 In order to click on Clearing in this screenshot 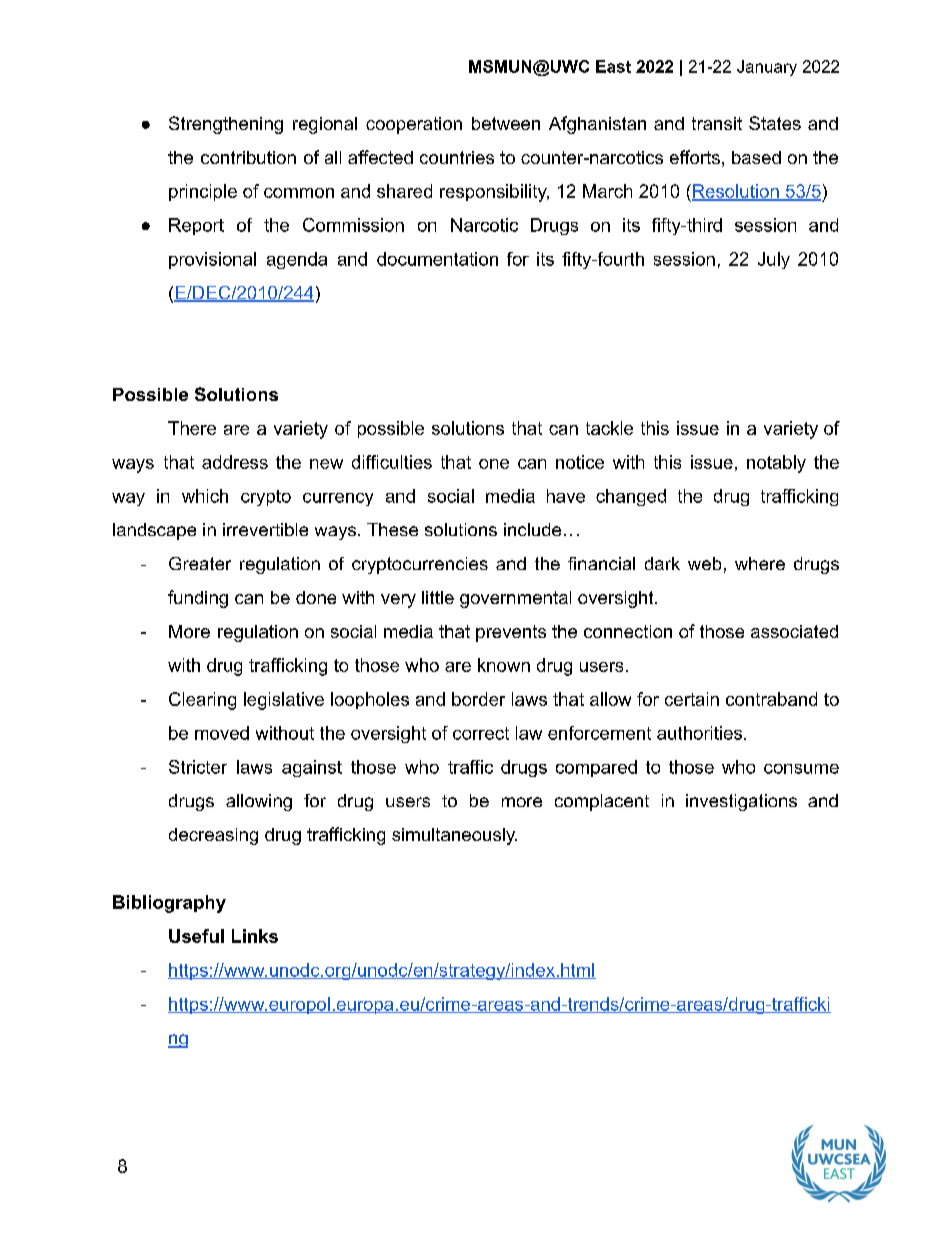, I will do `click(202, 701)`.
